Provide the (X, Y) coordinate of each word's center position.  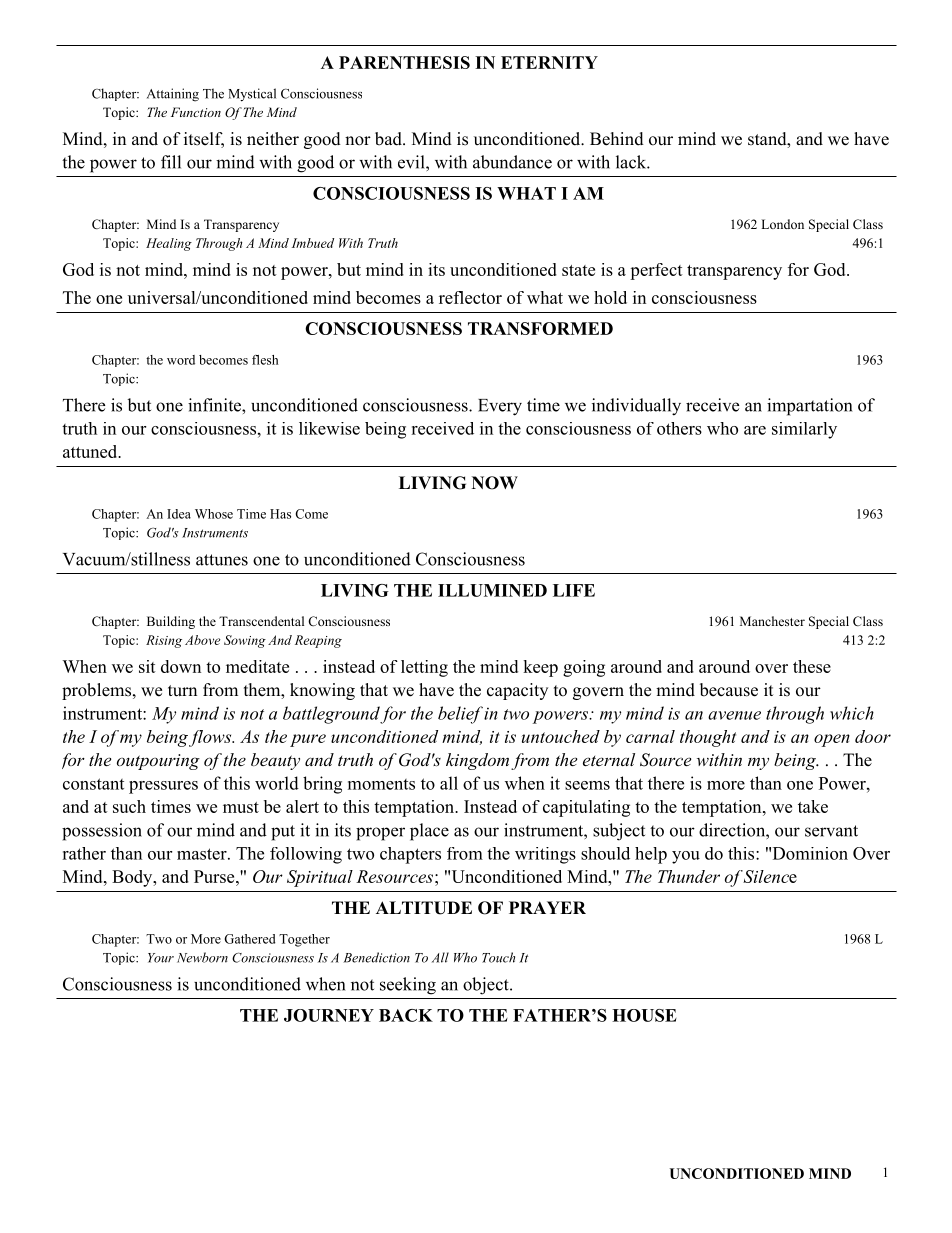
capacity (517, 691)
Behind (617, 139)
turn (182, 691)
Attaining (173, 95)
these (812, 666)
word (181, 360)
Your (161, 958)
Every (500, 407)
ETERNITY (549, 62)
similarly (804, 430)
